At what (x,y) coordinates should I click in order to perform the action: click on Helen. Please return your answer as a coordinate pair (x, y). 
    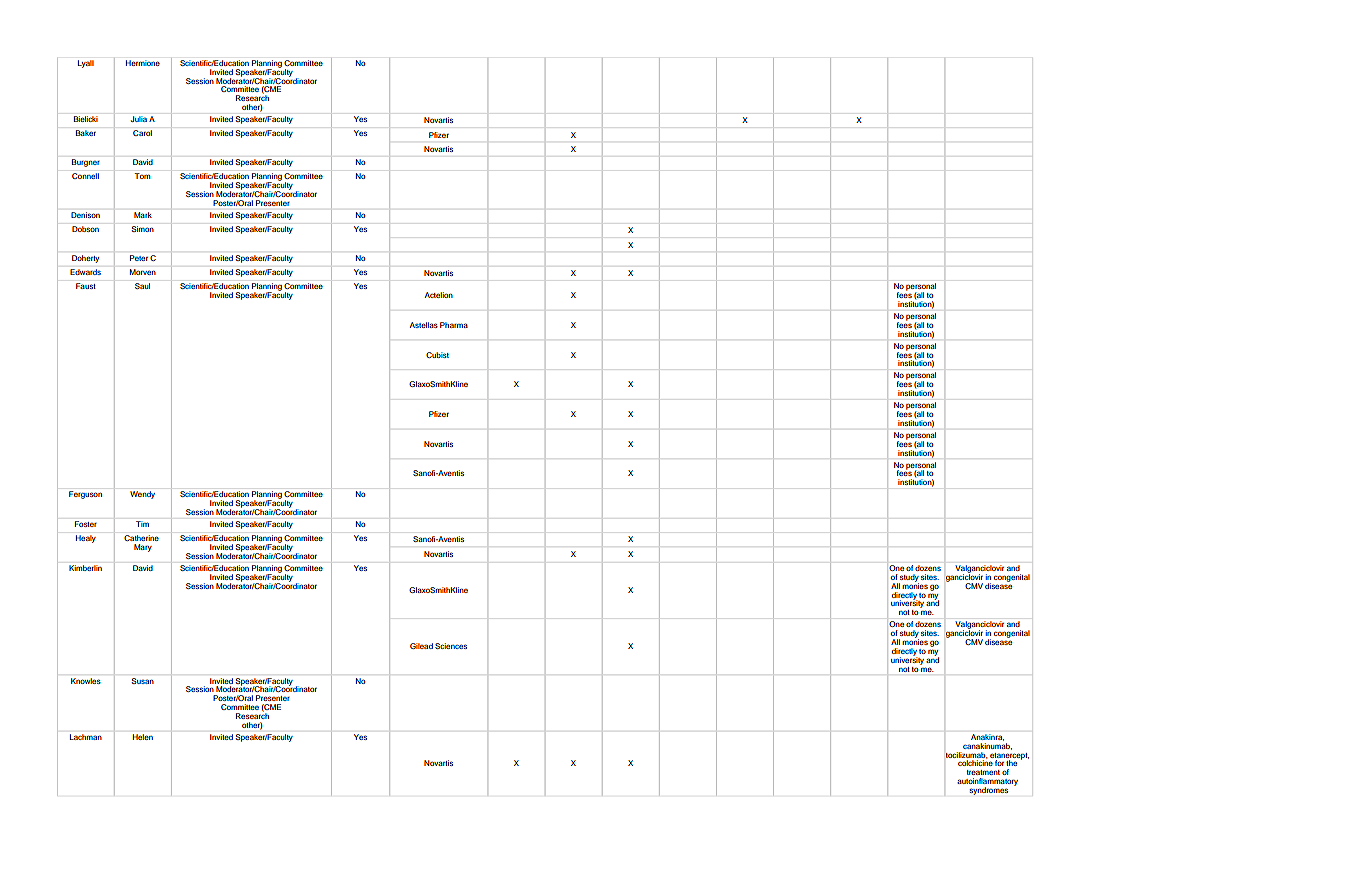
    Looking at the image, I should click on (143, 737).
